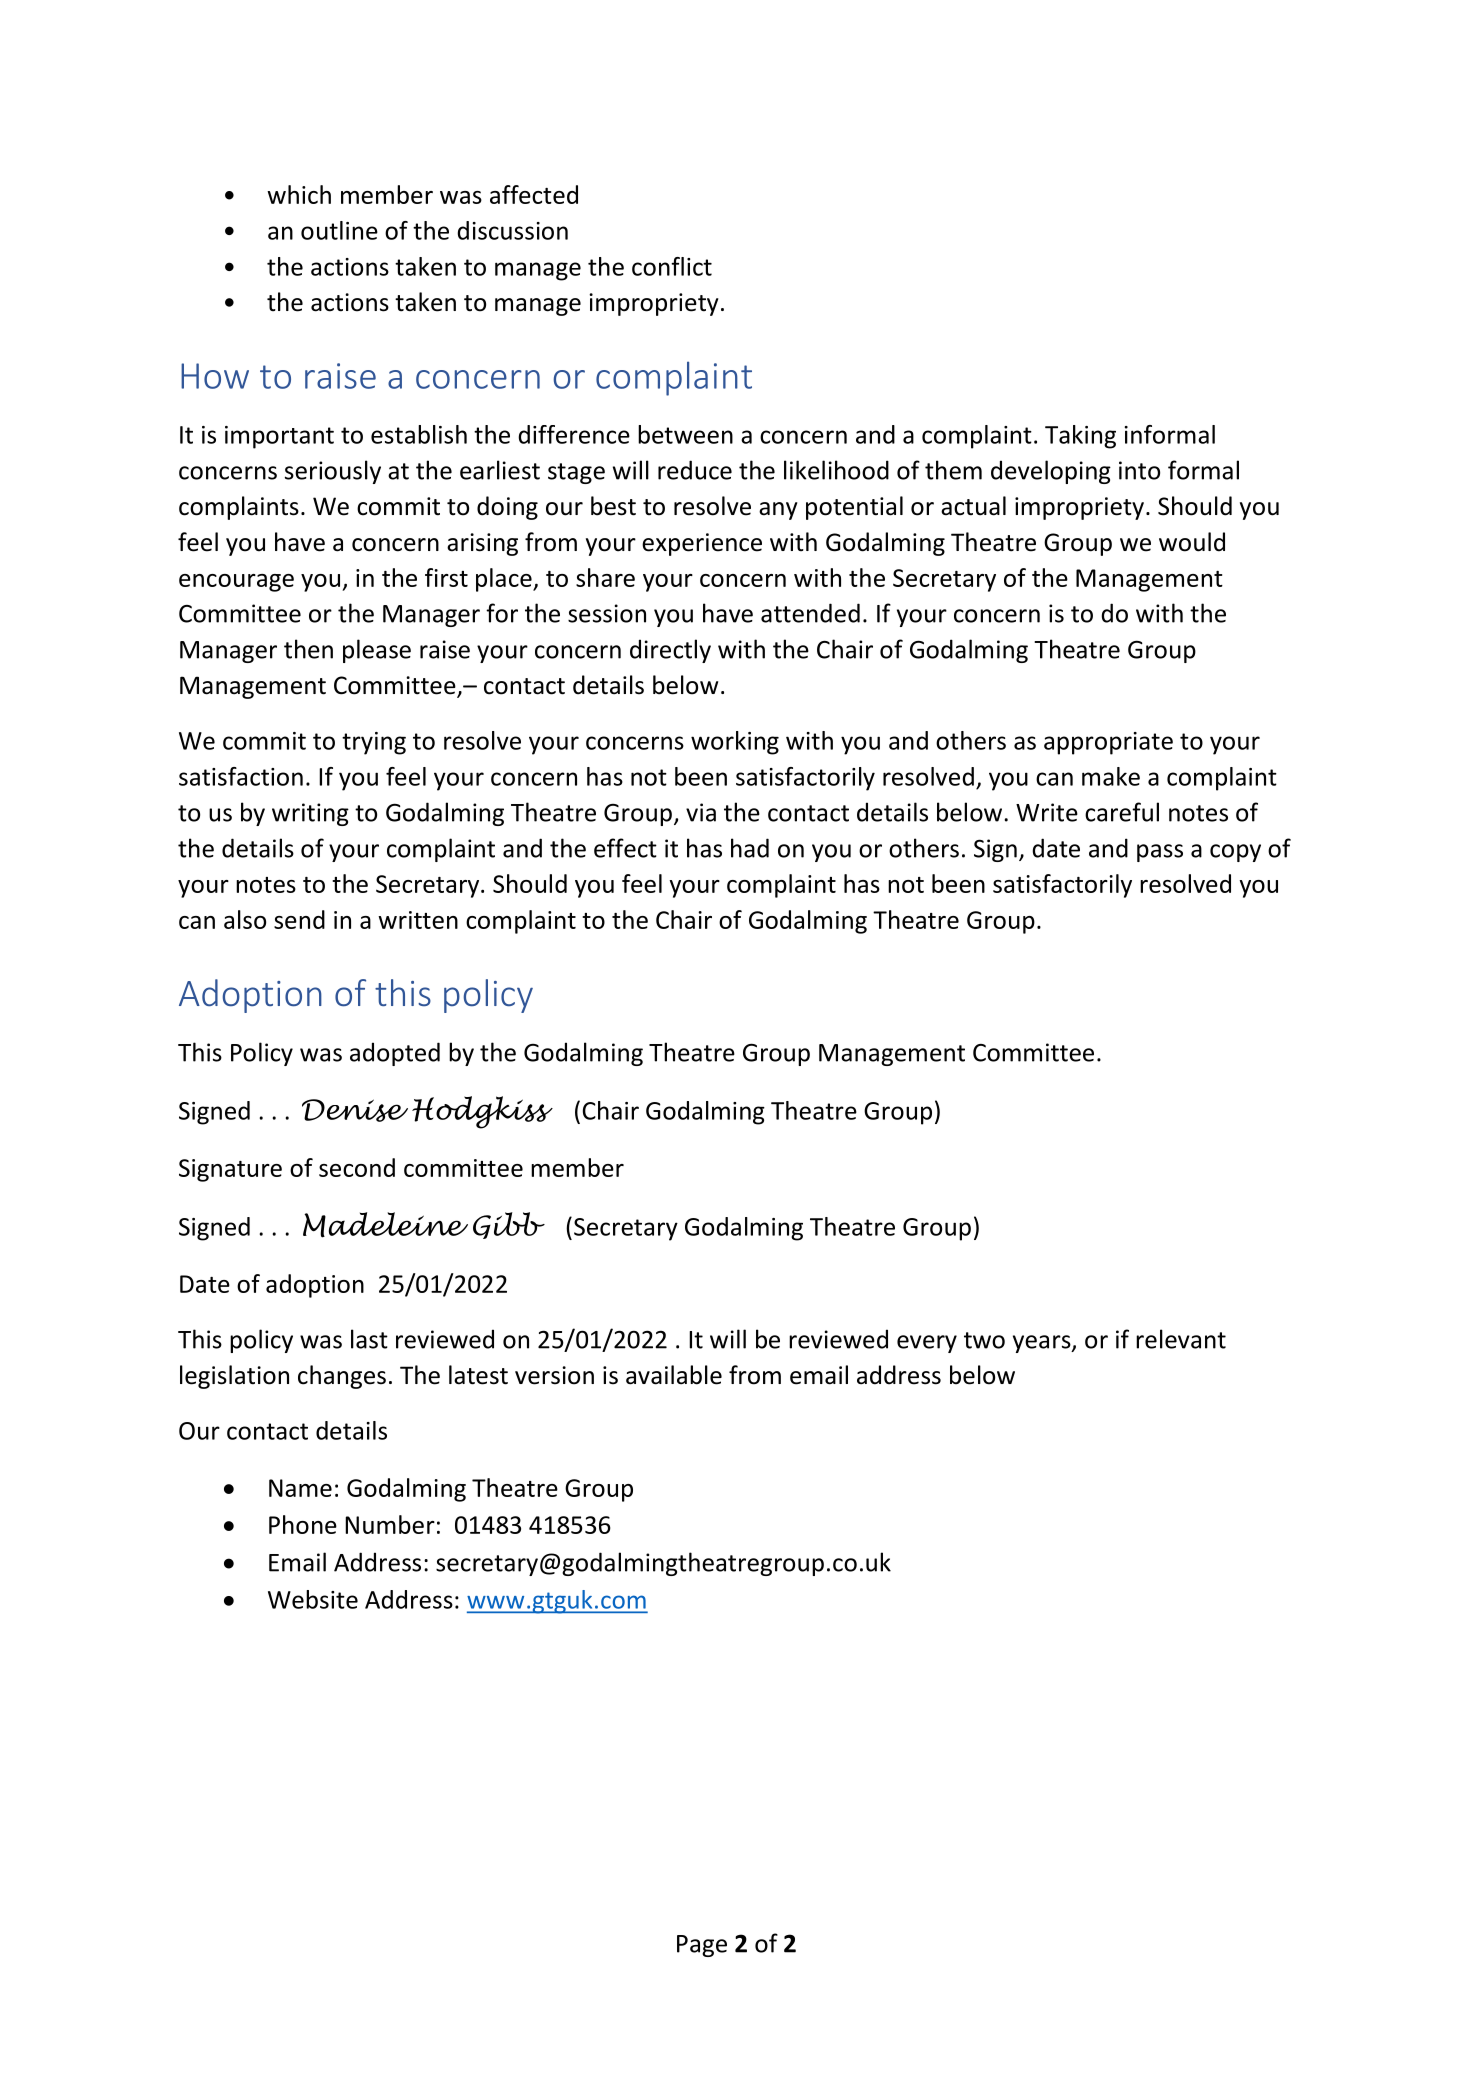 Image resolution: width=1471 pixels, height=2080 pixels. I want to click on had, so click(750, 848).
